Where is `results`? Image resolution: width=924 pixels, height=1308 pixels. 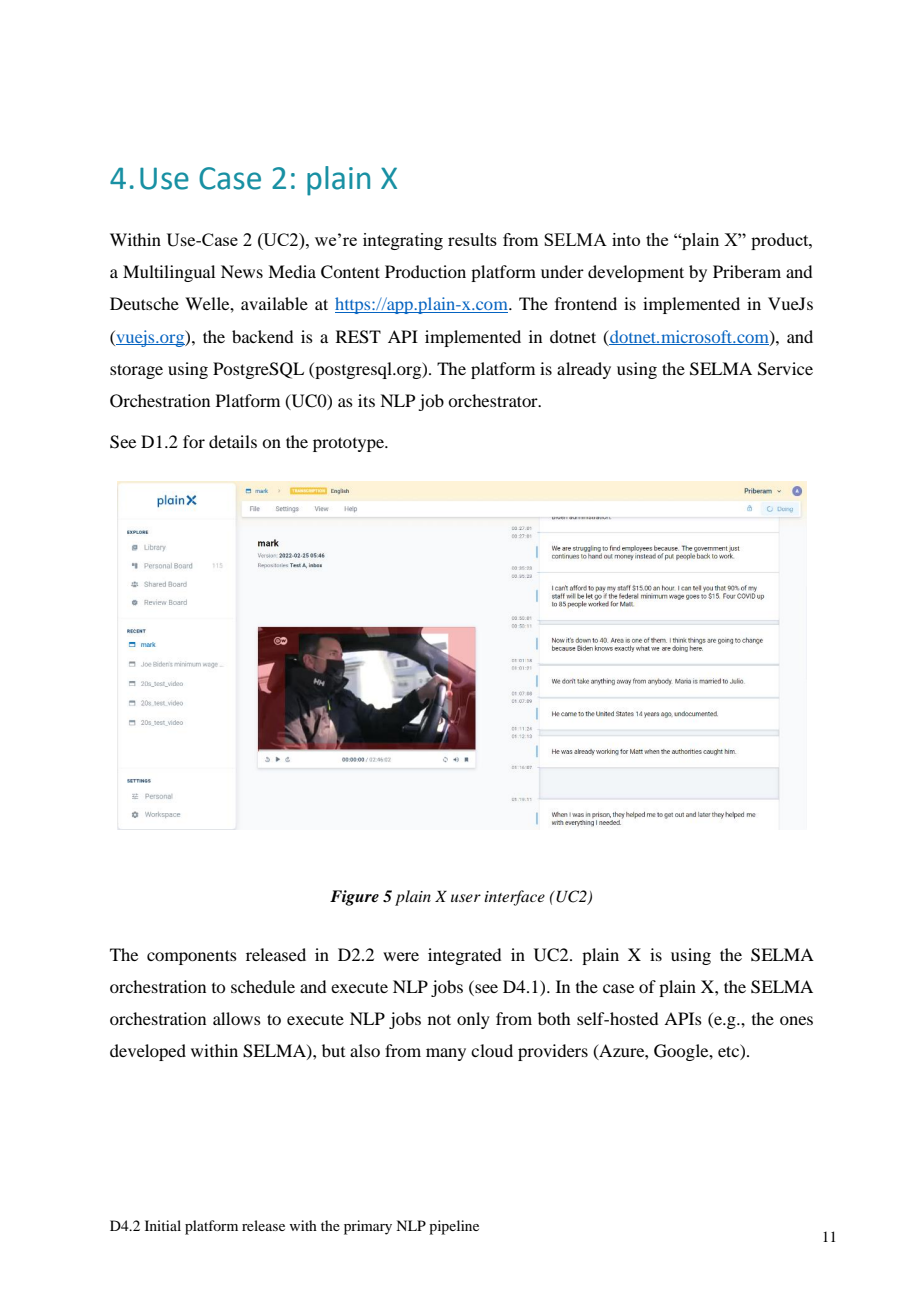 results is located at coordinates (472, 239).
